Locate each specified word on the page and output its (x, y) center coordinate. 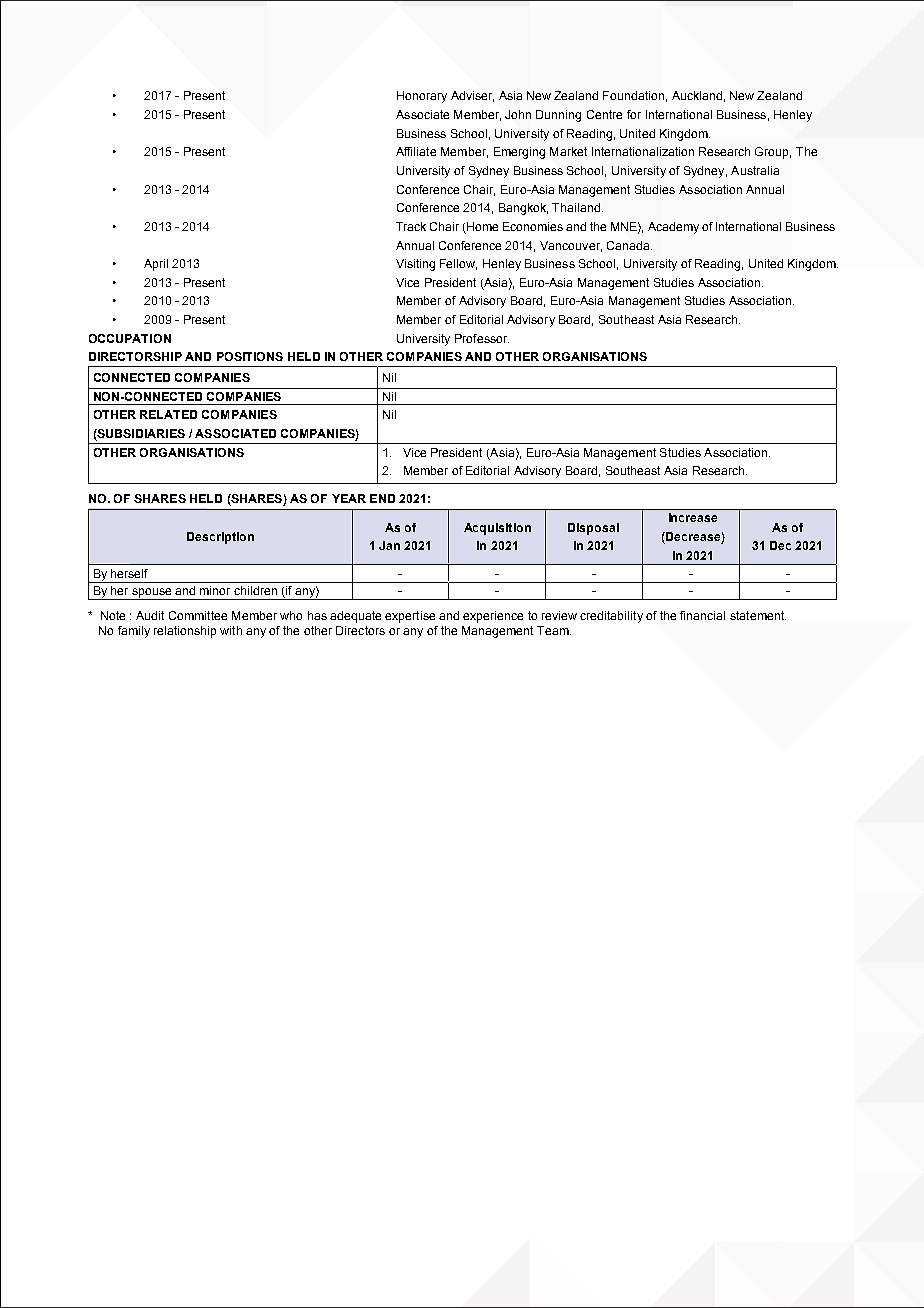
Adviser (472, 96)
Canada (629, 245)
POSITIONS (250, 356)
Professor (482, 338)
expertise (410, 617)
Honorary (422, 97)
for (634, 114)
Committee (198, 615)
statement (758, 615)
